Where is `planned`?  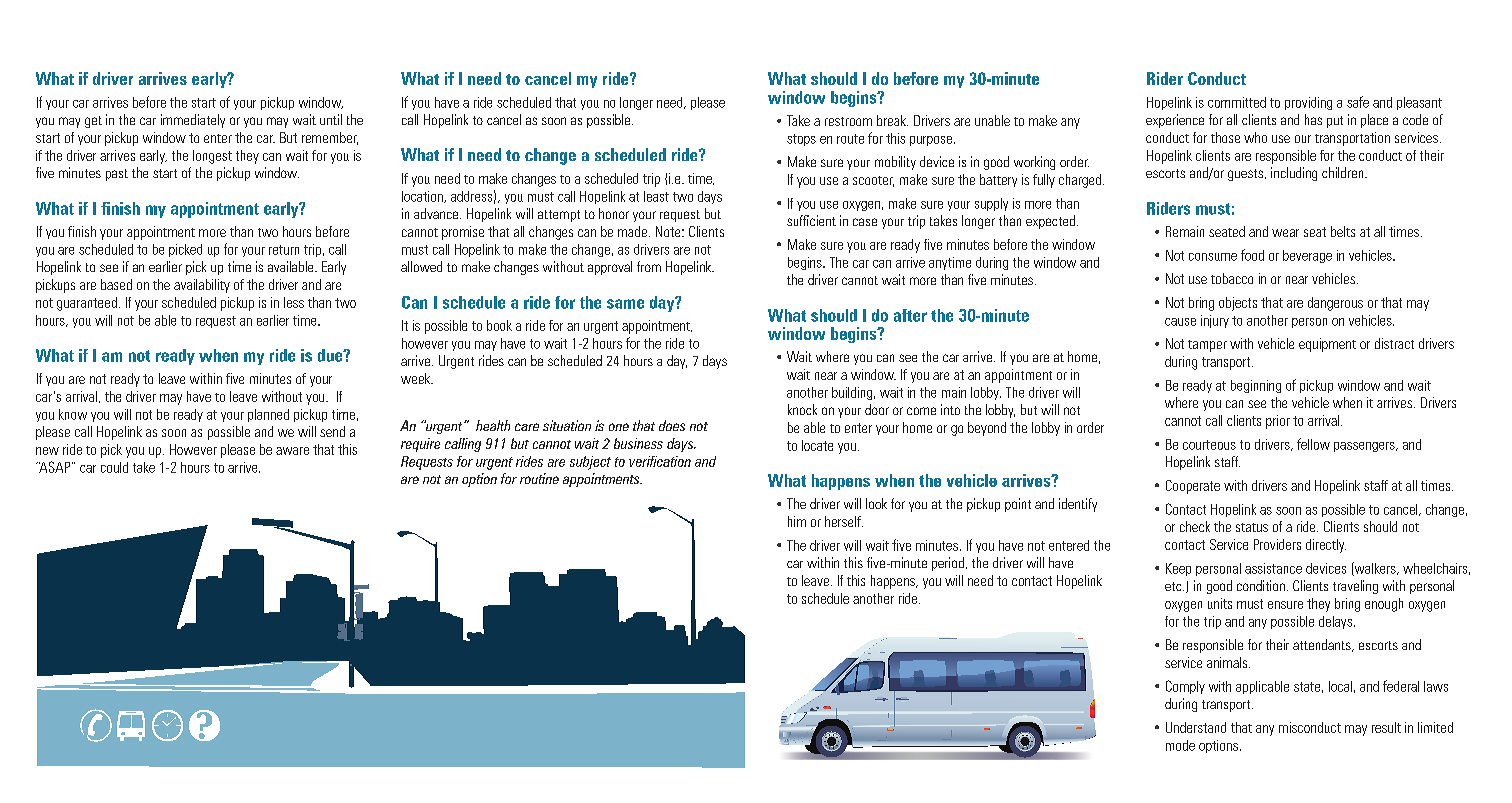
planned is located at coordinates (268, 415).
